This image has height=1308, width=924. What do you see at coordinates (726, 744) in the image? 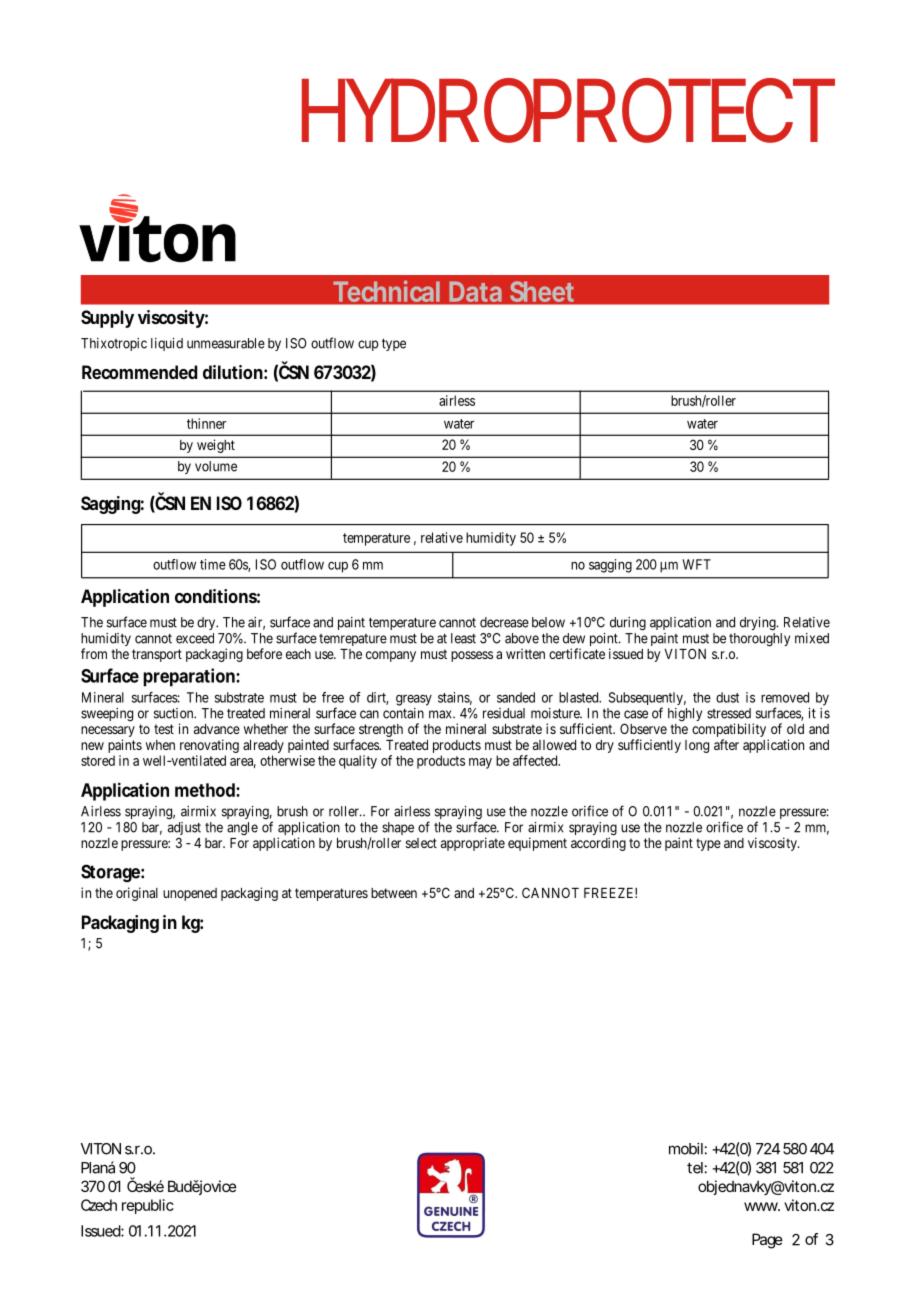
I see `after` at bounding box center [726, 744].
